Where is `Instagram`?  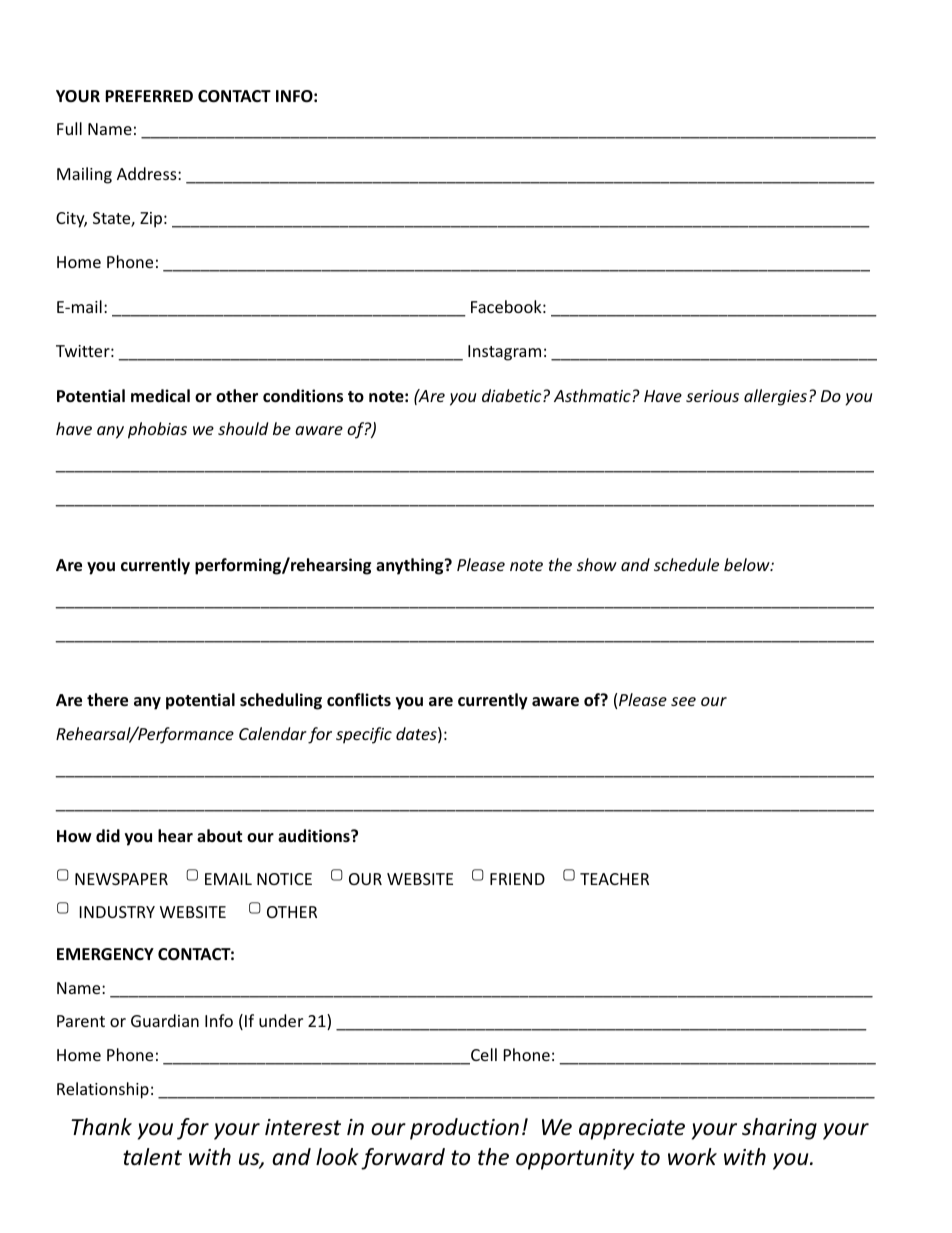
Instagram is located at coordinates (504, 353).
